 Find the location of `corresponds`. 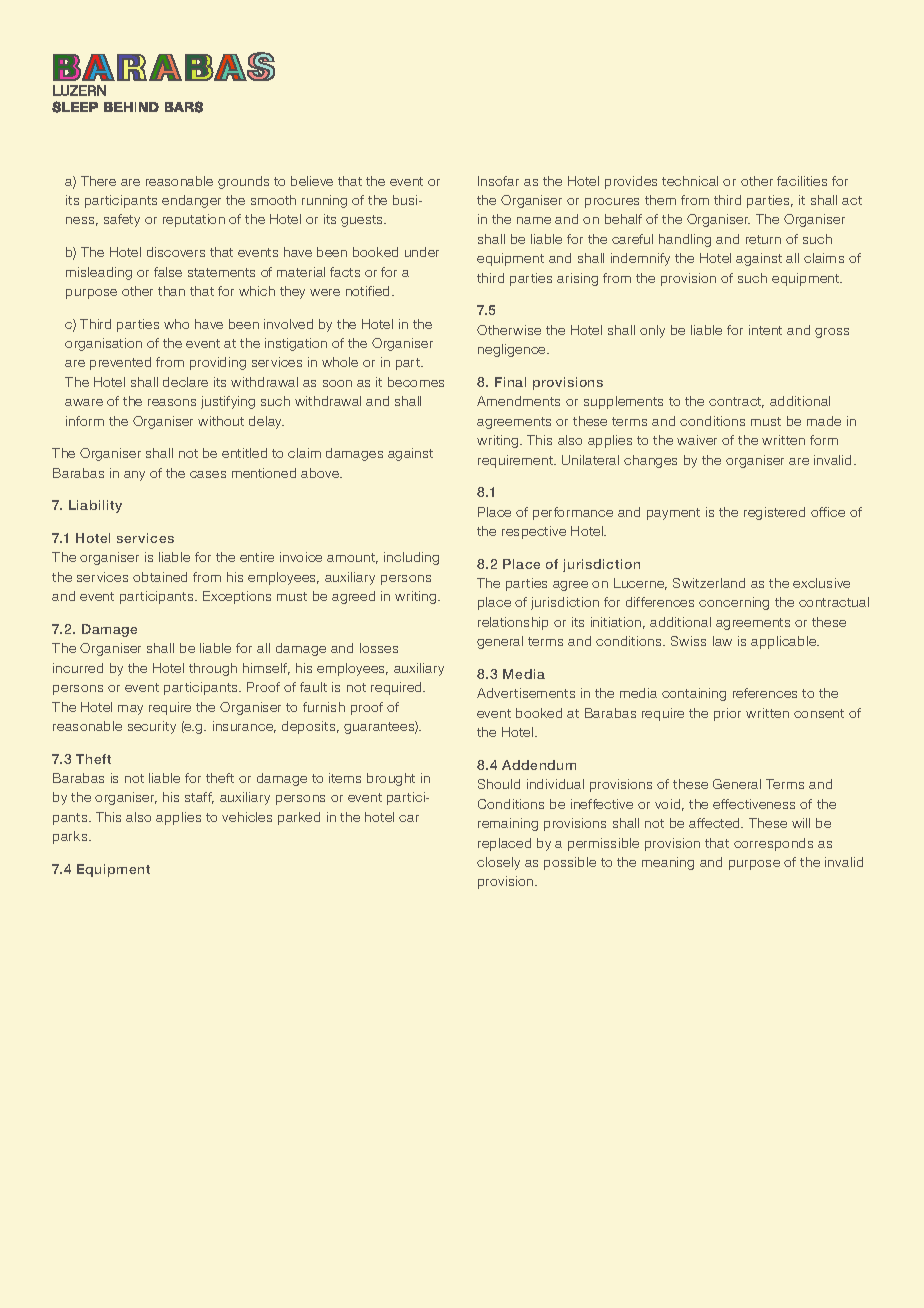

corresponds is located at coordinates (773, 844).
